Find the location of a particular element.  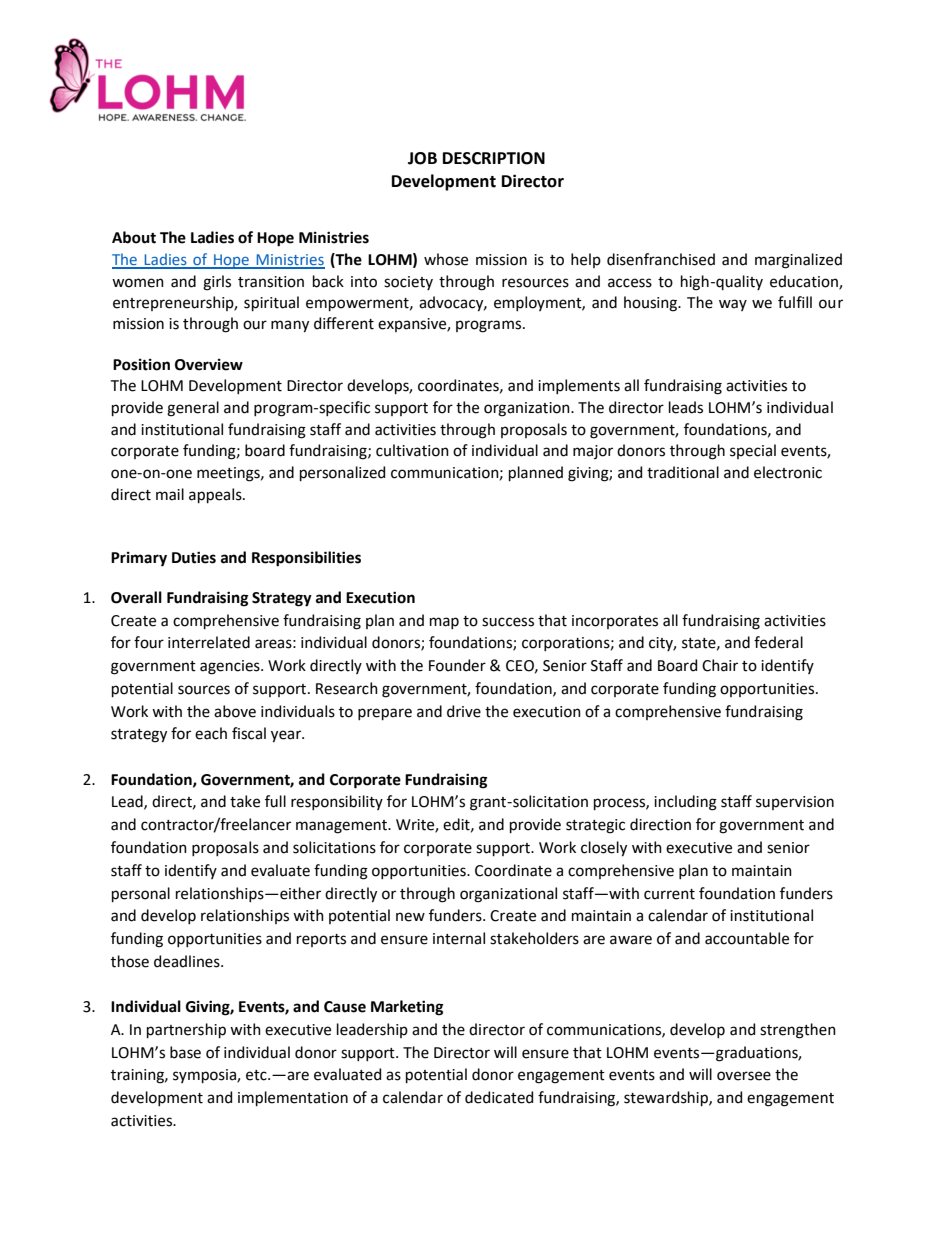

each is located at coordinates (211, 733).
